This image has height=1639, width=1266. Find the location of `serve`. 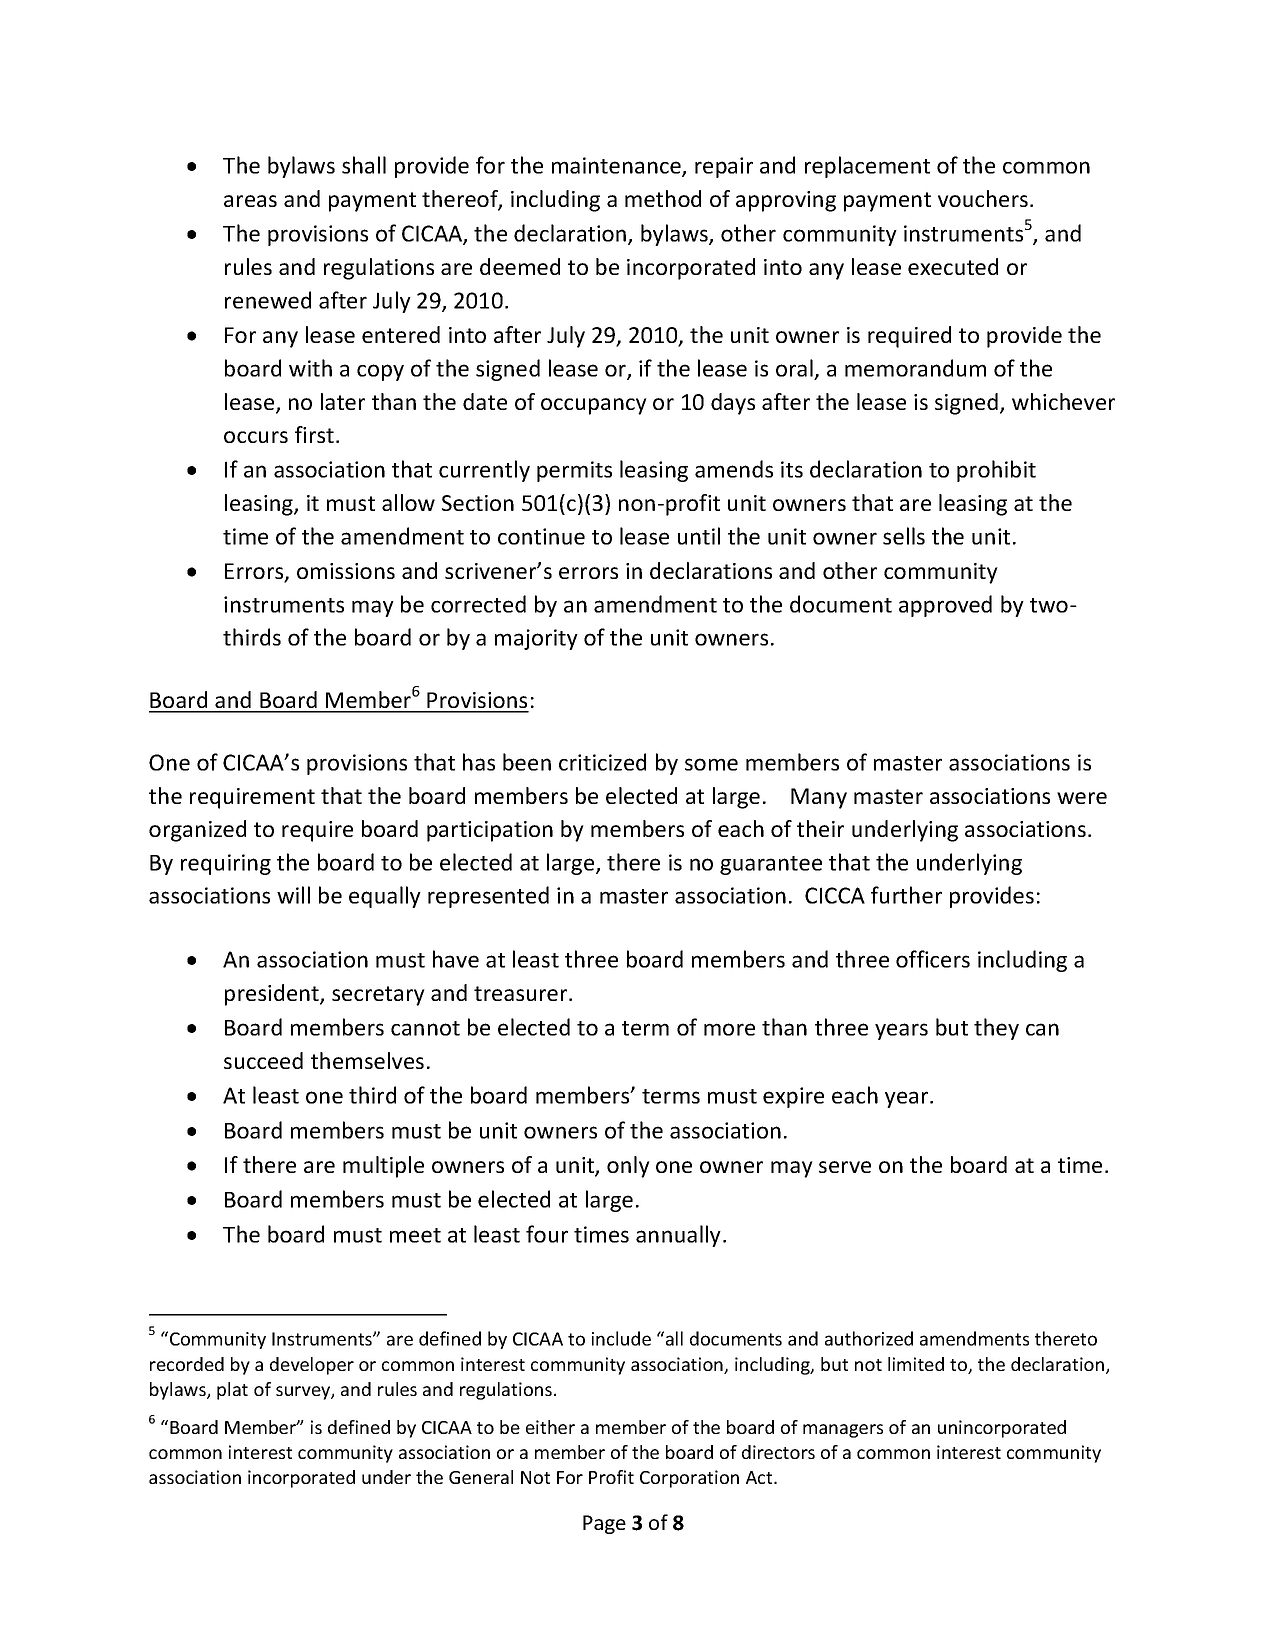

serve is located at coordinates (845, 1167).
